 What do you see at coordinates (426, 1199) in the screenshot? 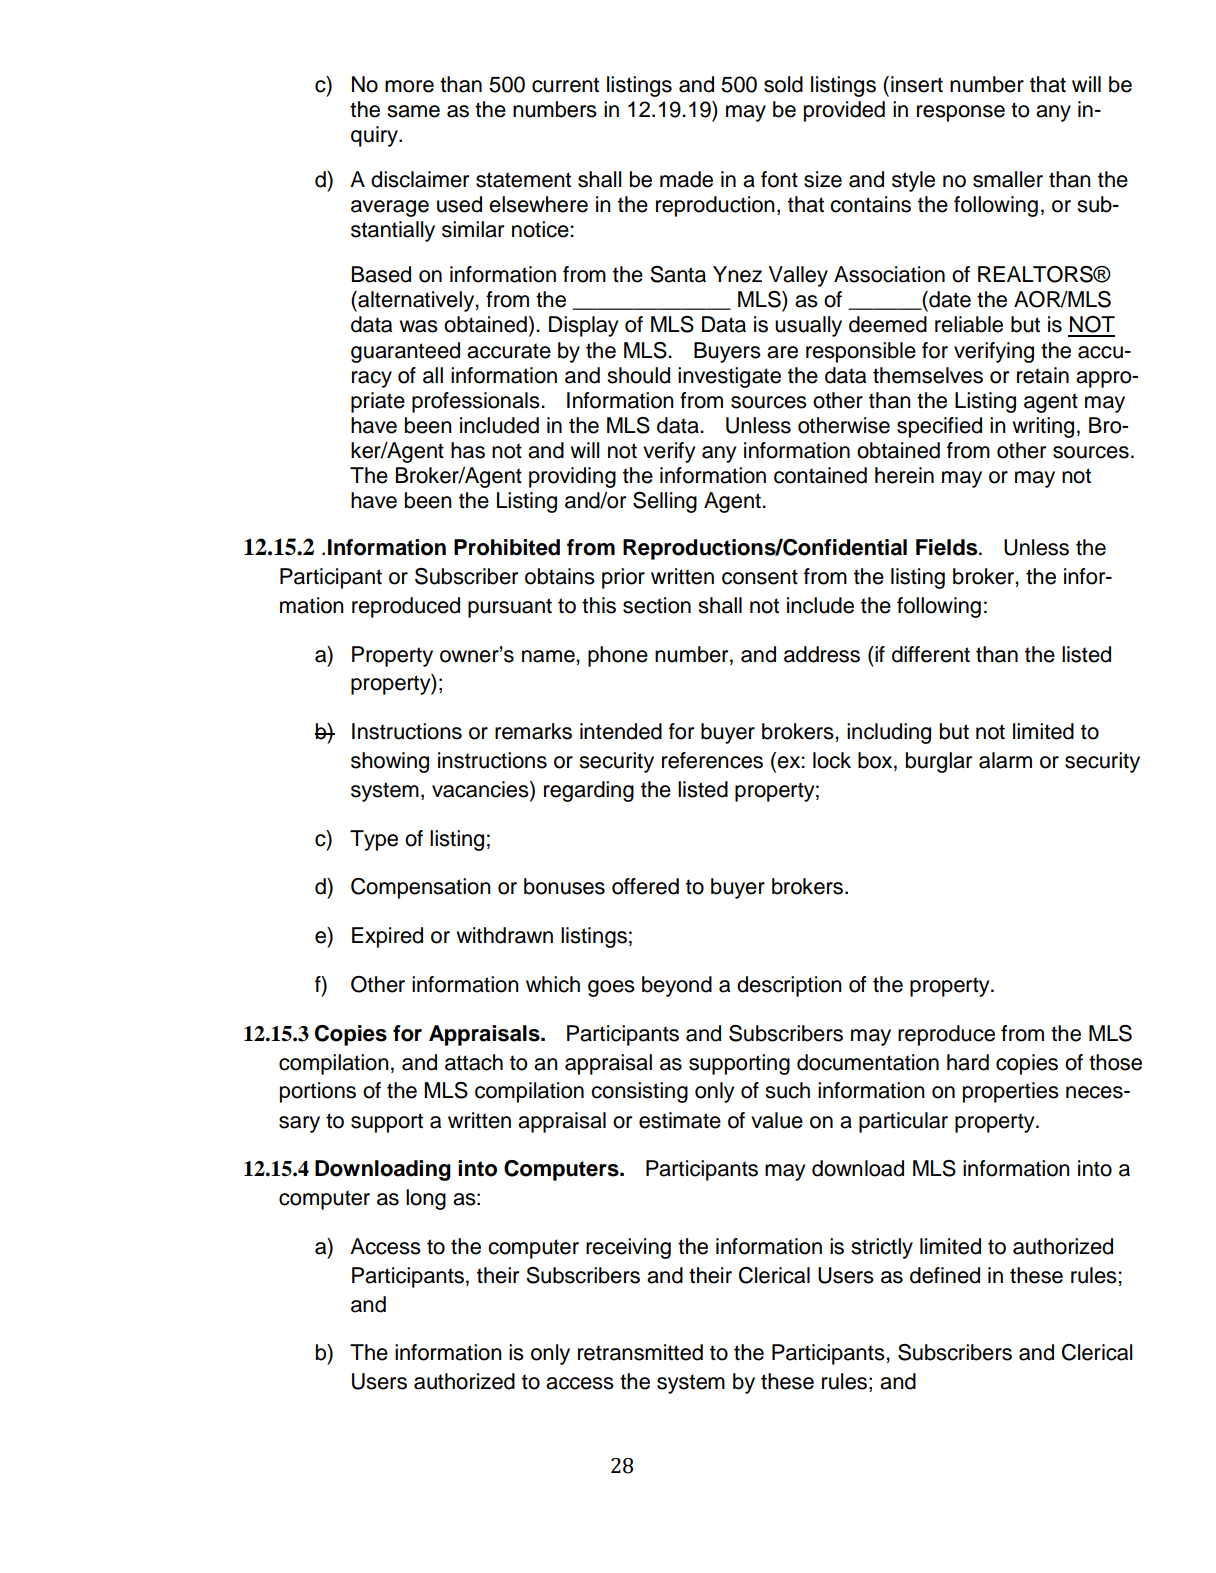
I see `long` at bounding box center [426, 1199].
